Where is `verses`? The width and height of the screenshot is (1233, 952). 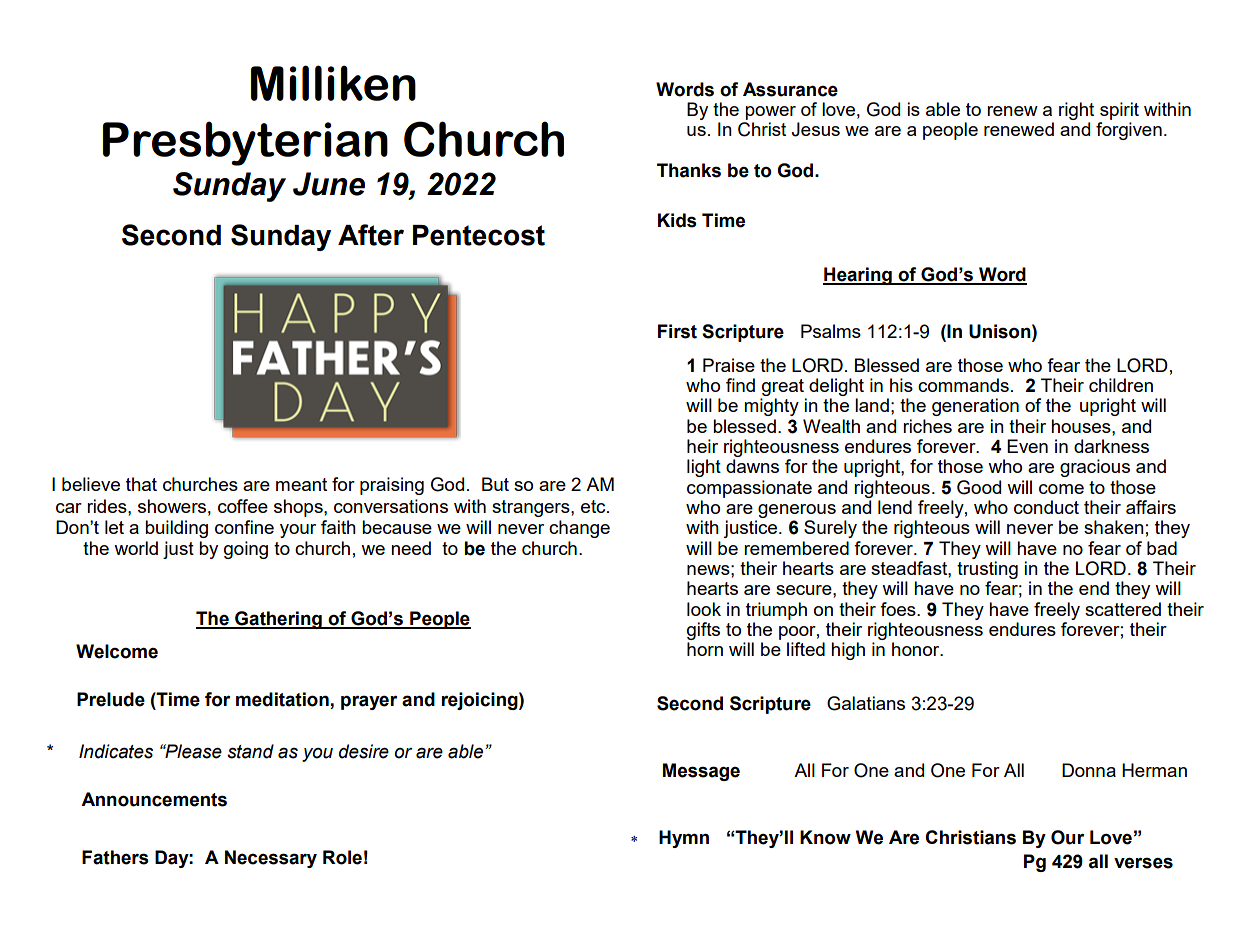
verses is located at coordinates (1143, 863).
